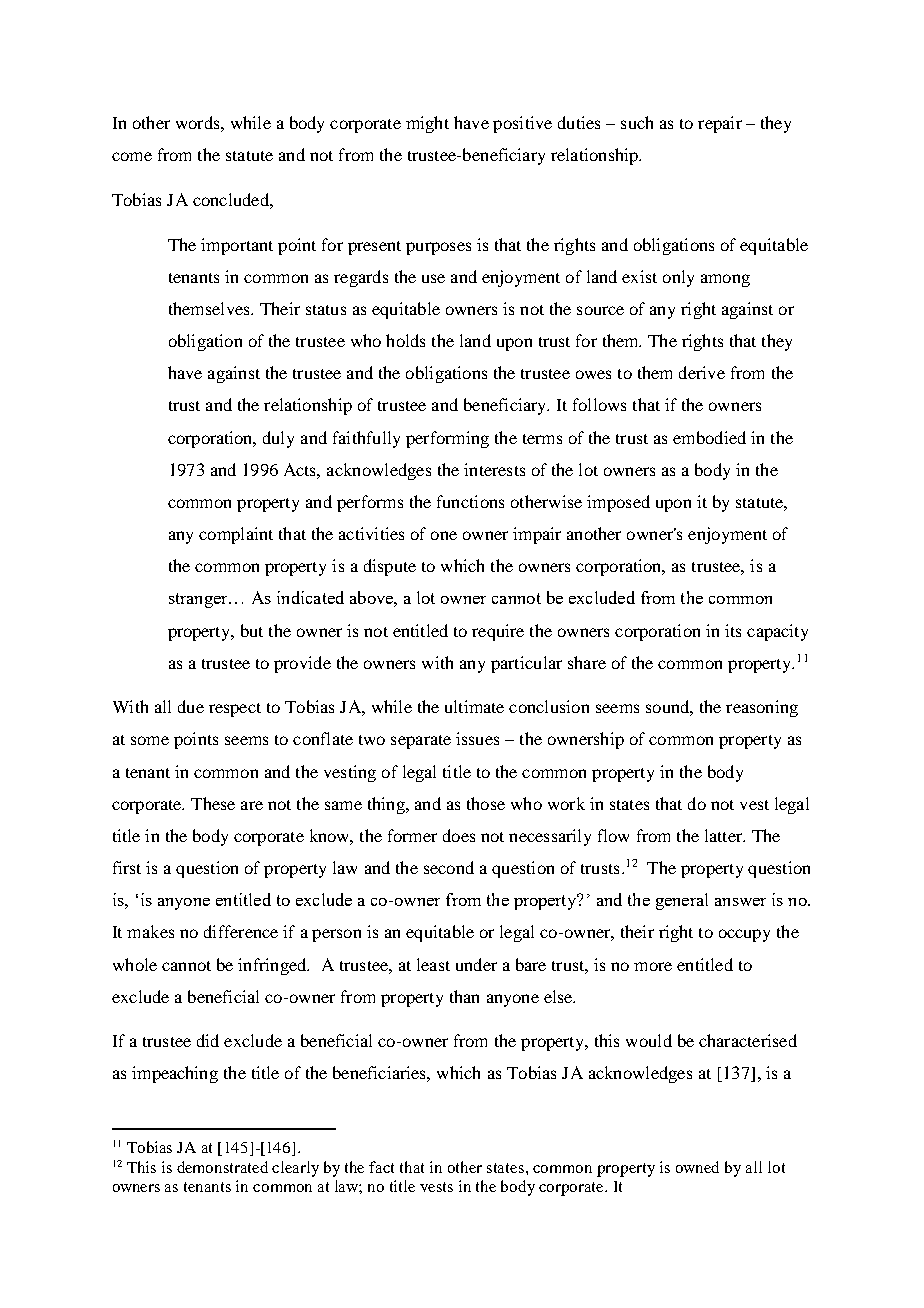 The height and width of the document is (1308, 924). What do you see at coordinates (720, 124) in the document?
I see `repair` at bounding box center [720, 124].
